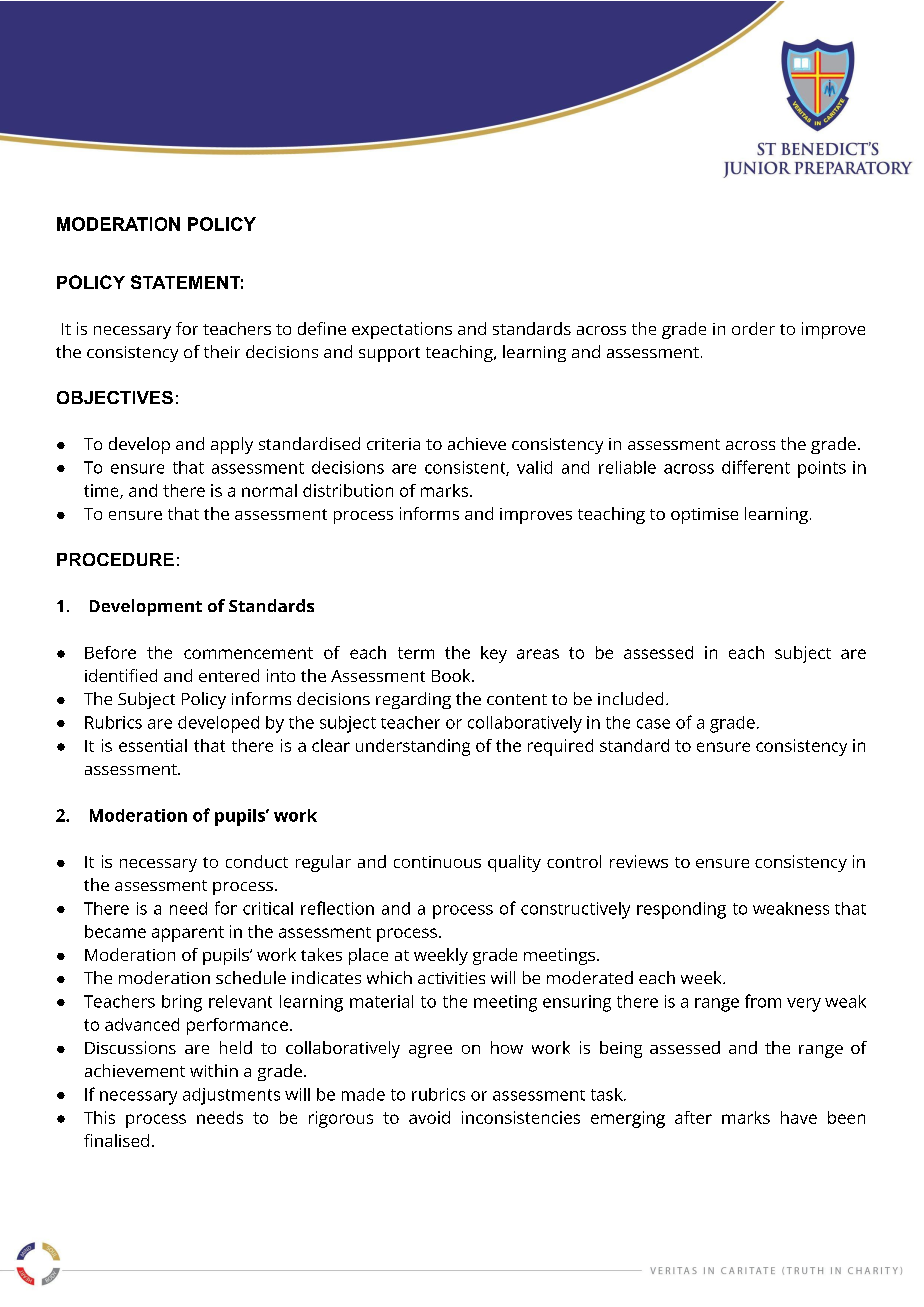  Describe the element at coordinates (704, 516) in the image. I see `optimise` at that location.
